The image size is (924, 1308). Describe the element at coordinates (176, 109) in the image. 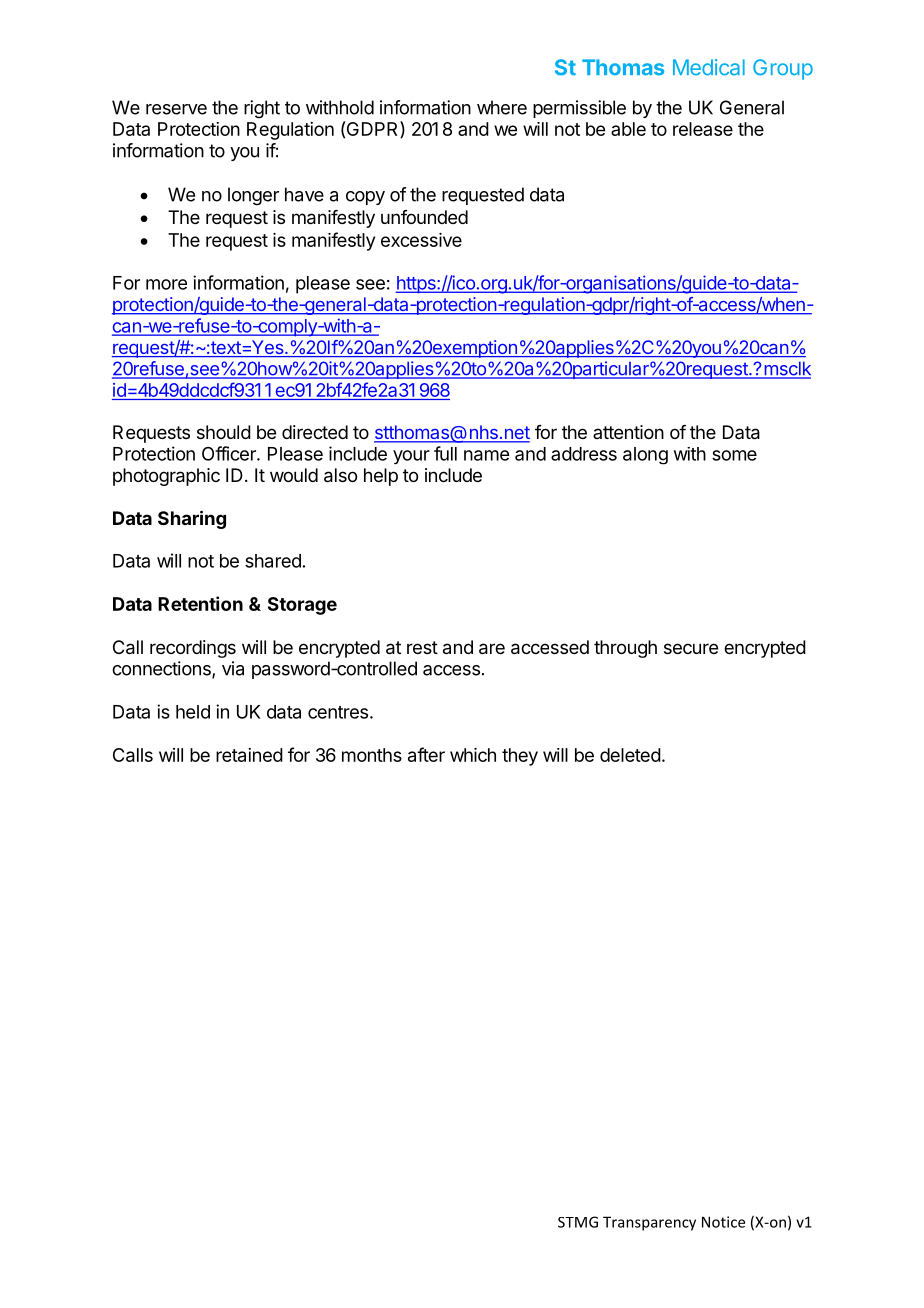

I see `reserve` at that location.
